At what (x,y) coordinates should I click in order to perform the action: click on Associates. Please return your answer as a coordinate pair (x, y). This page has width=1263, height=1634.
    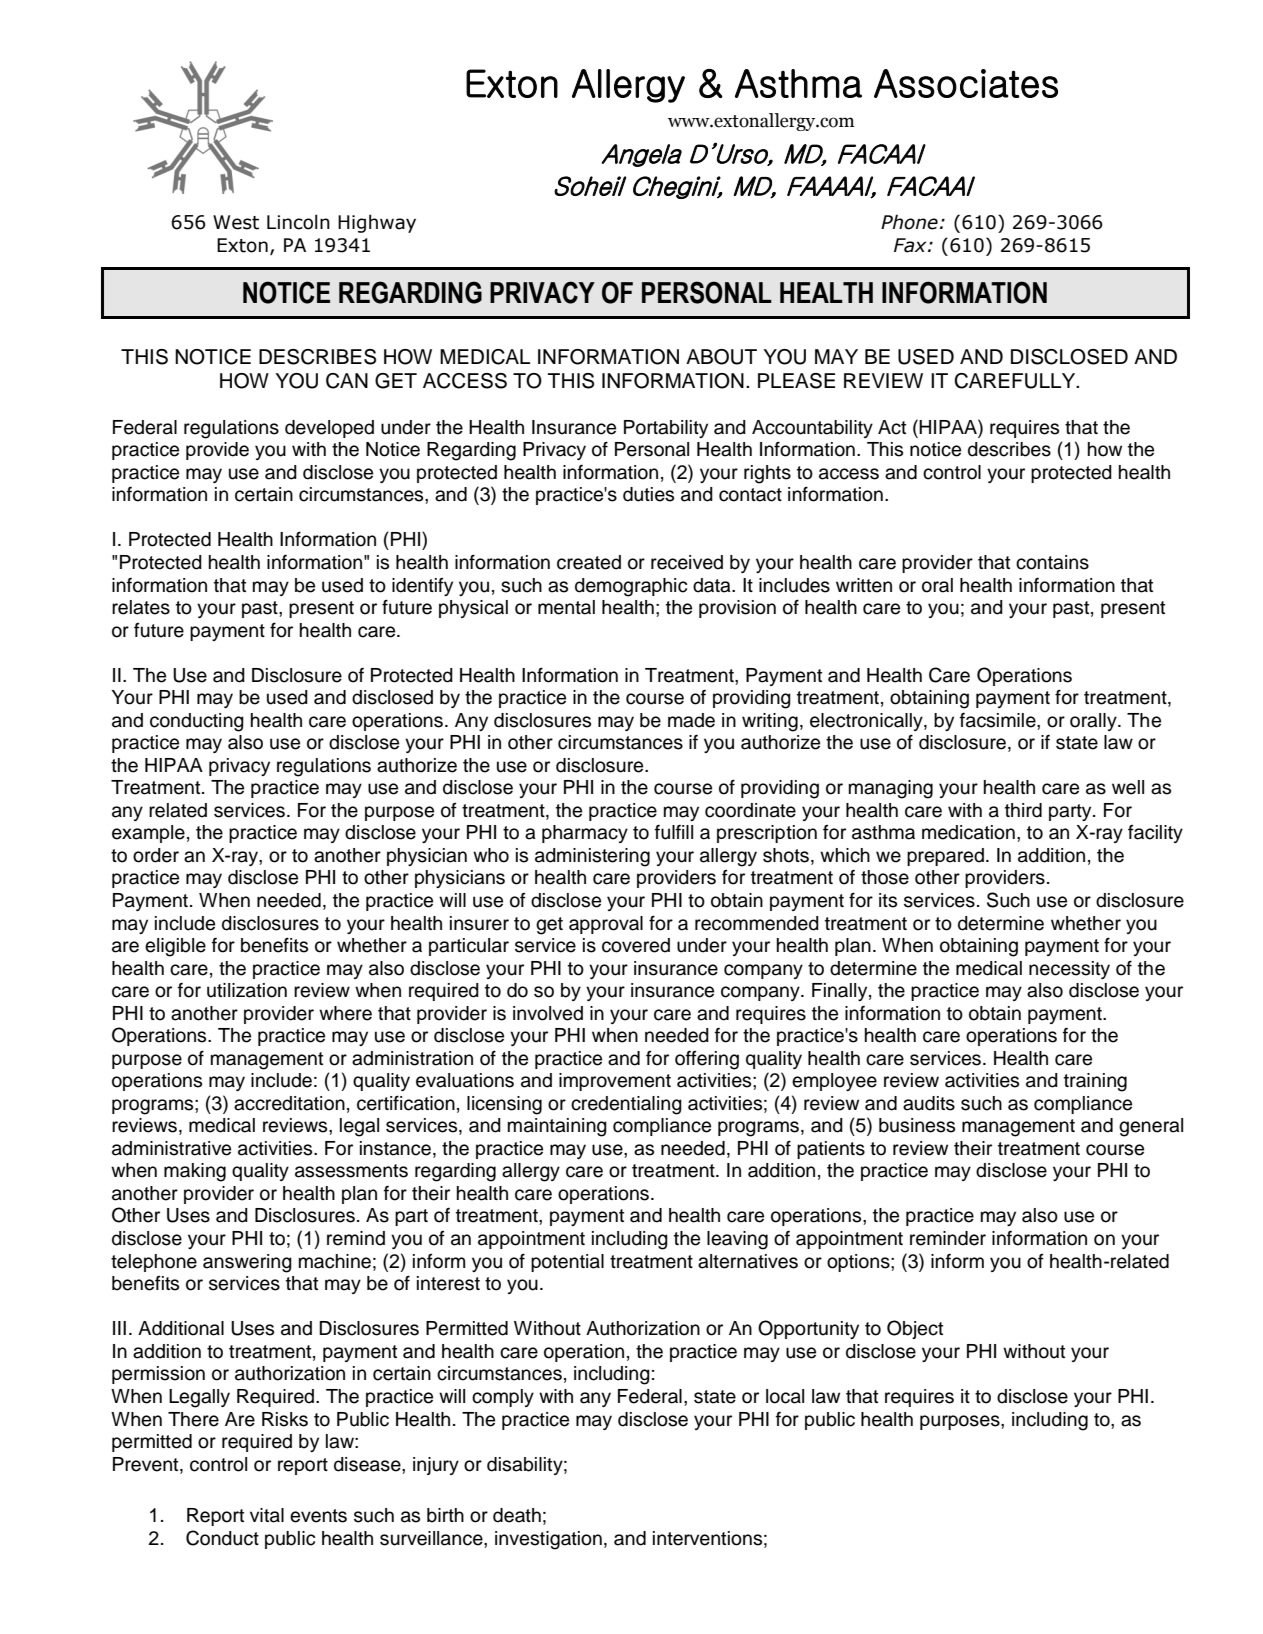
    Looking at the image, I should click on (966, 83).
